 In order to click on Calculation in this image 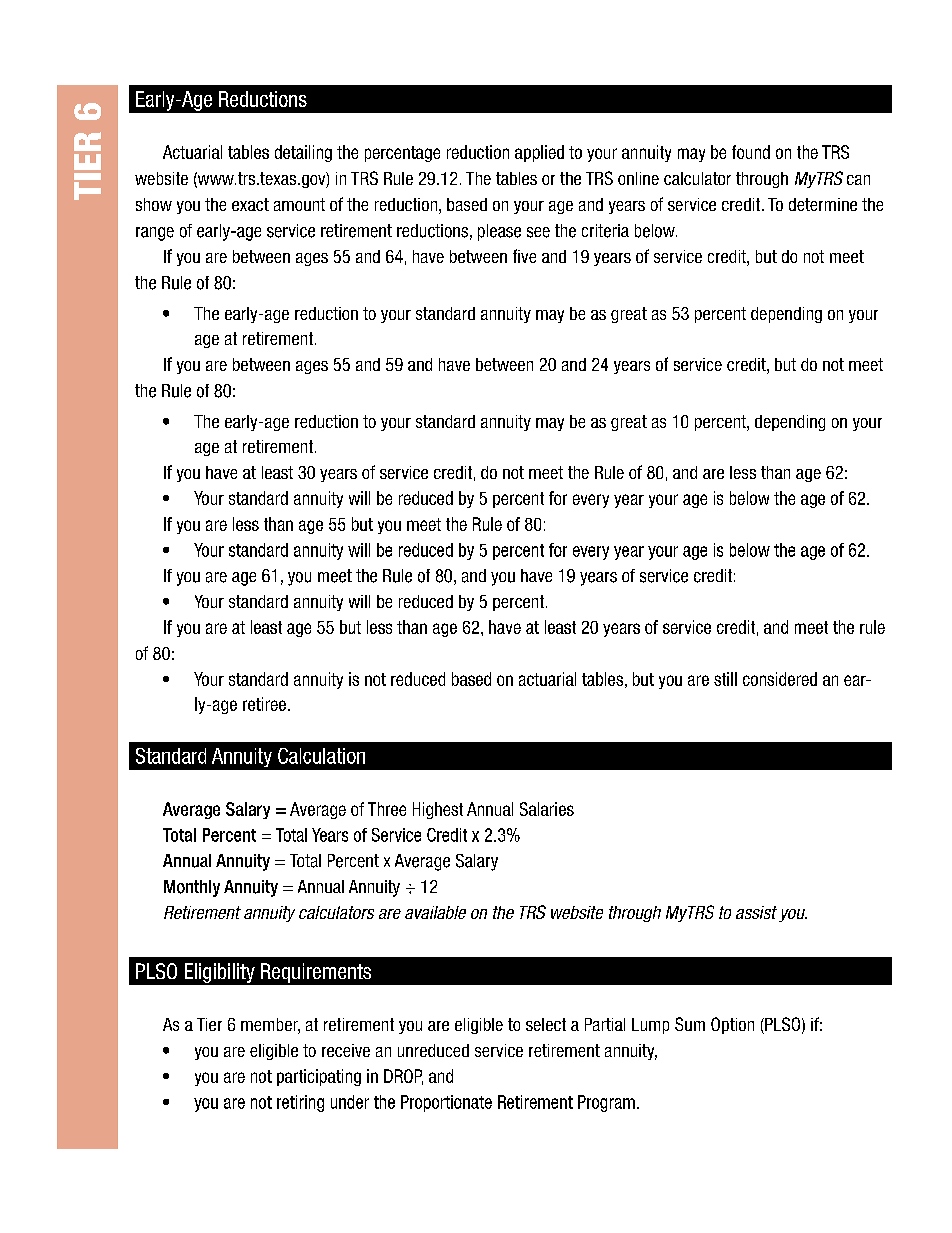, I will do `click(321, 756)`.
